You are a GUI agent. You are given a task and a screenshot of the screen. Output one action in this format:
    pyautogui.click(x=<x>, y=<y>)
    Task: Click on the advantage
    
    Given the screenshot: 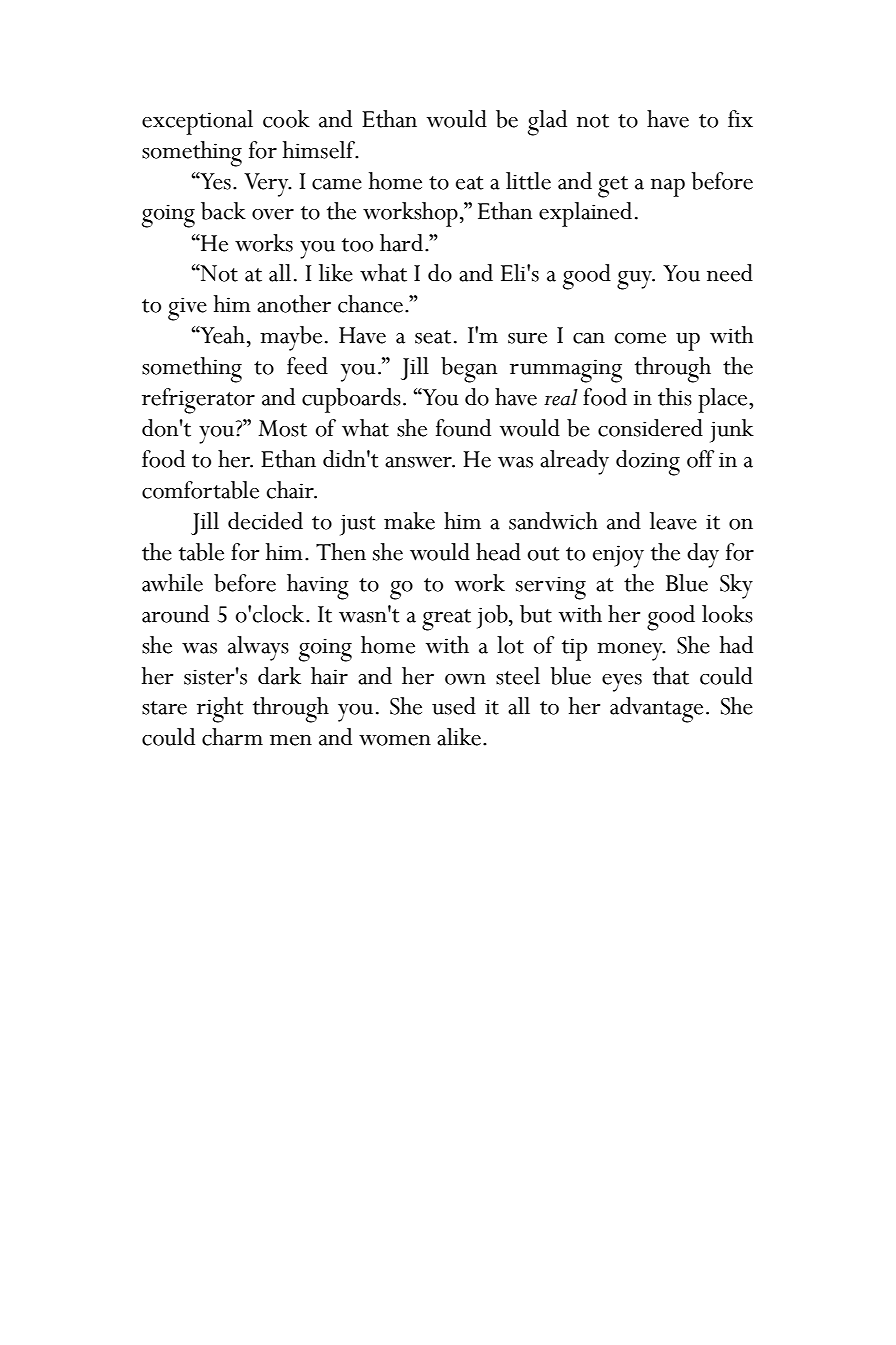 What is the action you would take?
    pyautogui.click(x=656, y=710)
